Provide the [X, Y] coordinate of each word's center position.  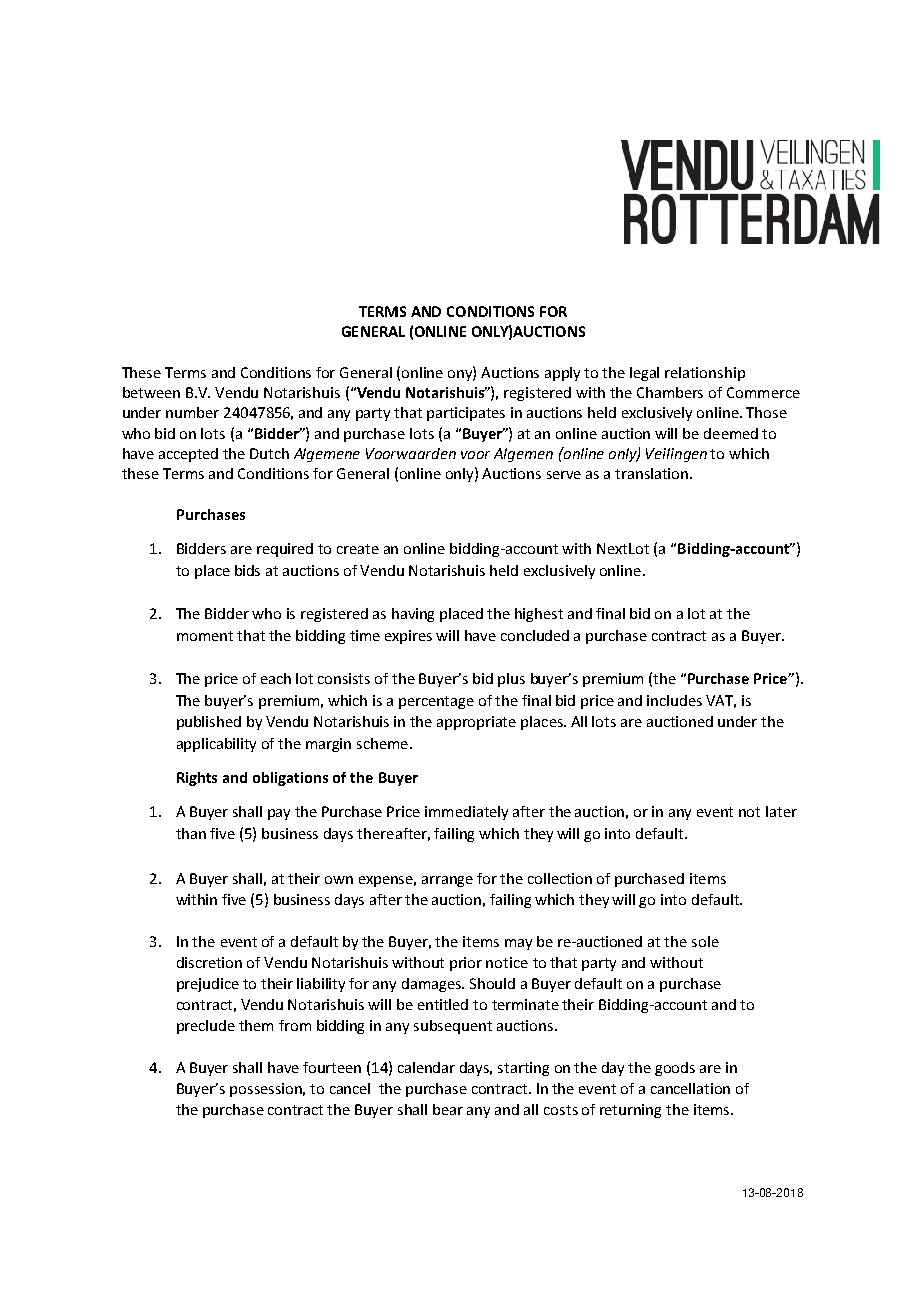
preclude [206, 1027]
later [781, 811]
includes [674, 700]
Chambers [670, 392]
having [413, 615]
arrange [447, 881]
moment [205, 636]
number [192, 412]
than [191, 833]
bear [448, 1109]
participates [466, 414]
